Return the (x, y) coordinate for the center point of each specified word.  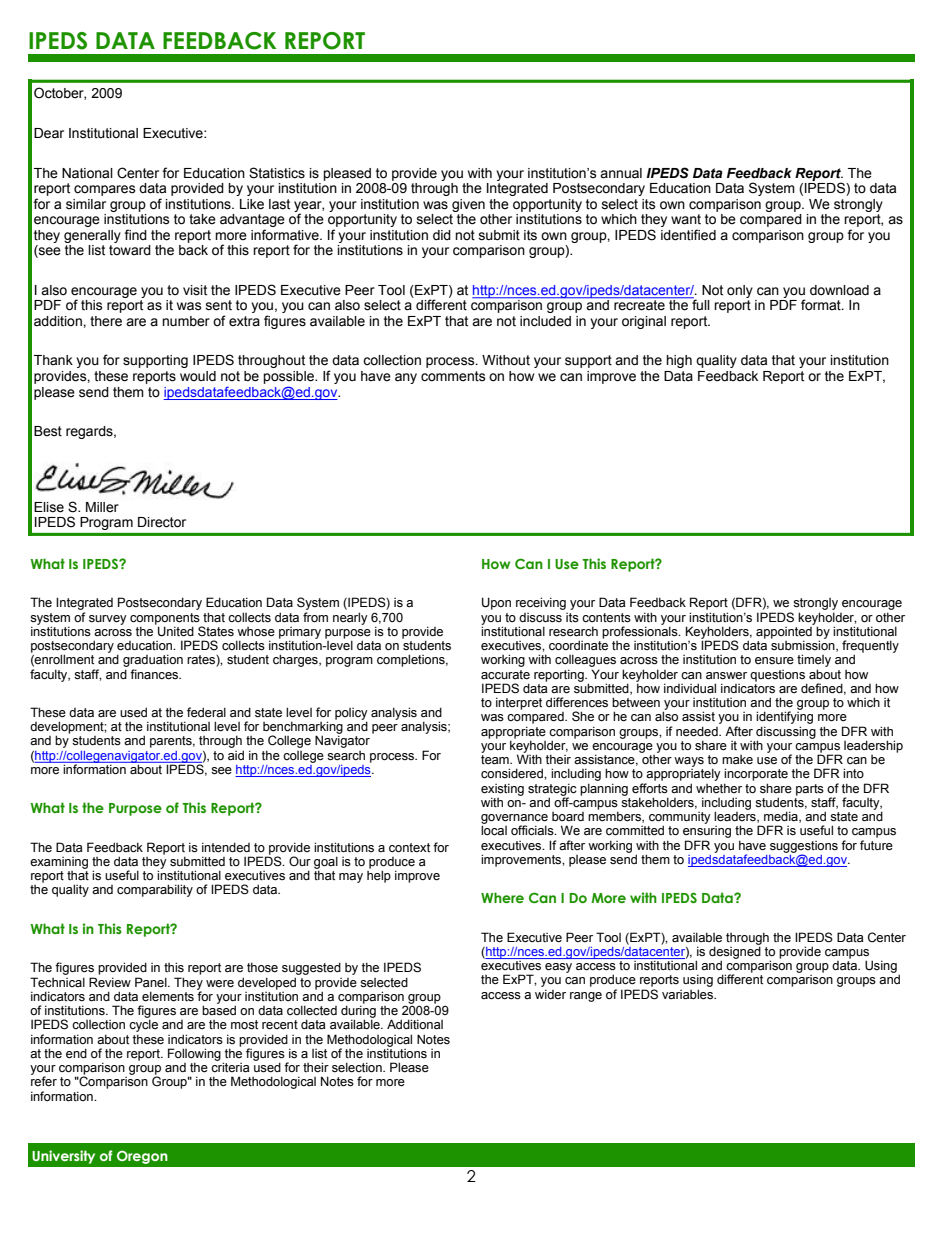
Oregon (142, 1157)
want (686, 219)
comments (453, 376)
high (679, 361)
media (782, 817)
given (468, 205)
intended (226, 847)
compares (105, 190)
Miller (102, 507)
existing (502, 790)
